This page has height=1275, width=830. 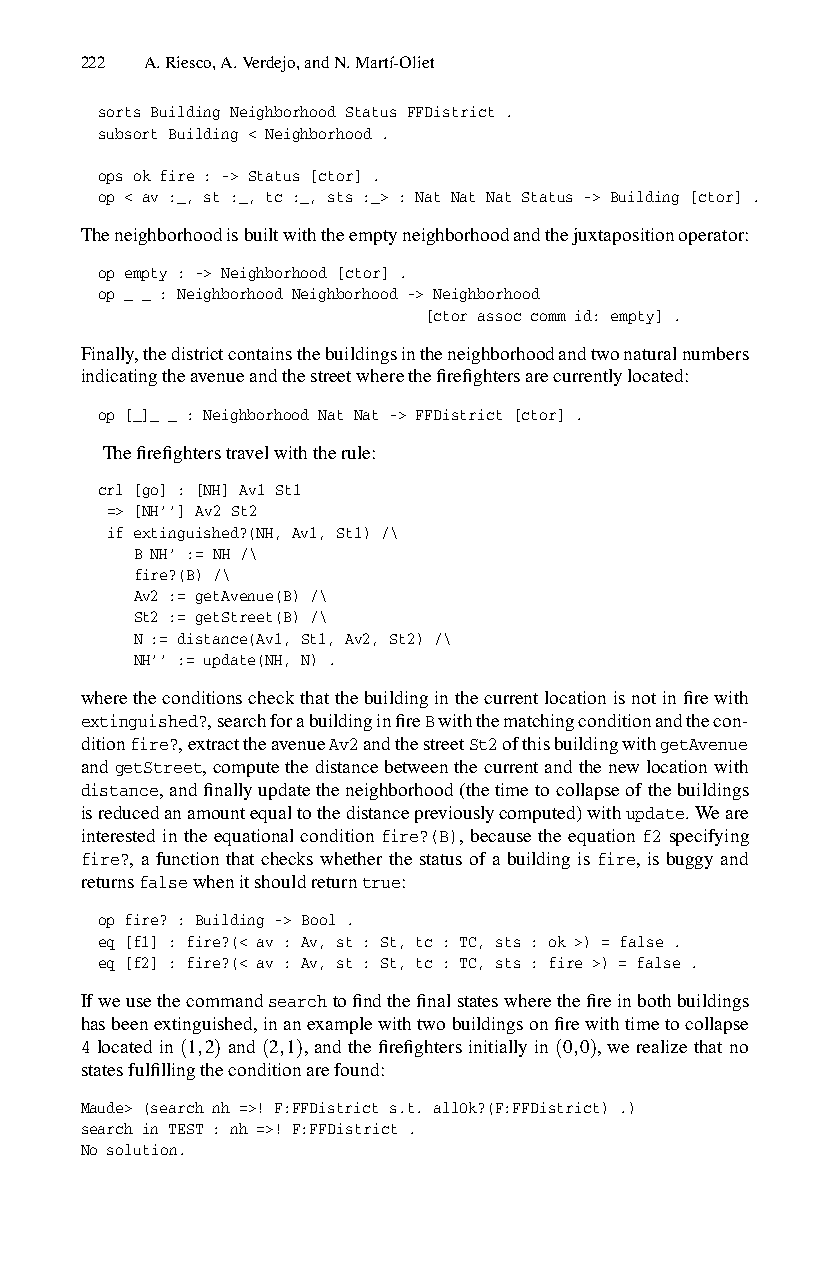 I want to click on rule, so click(x=356, y=452).
